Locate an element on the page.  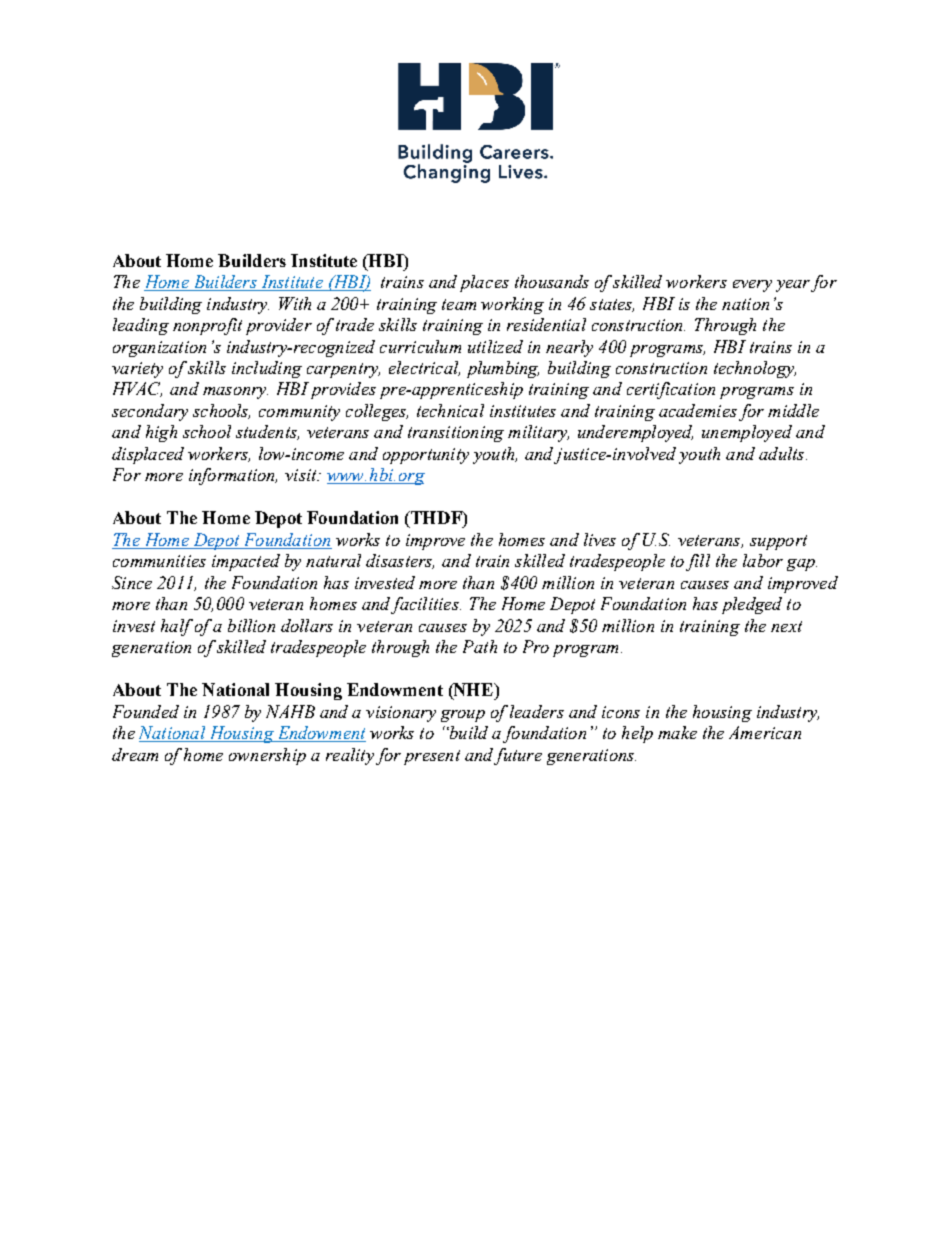
academies is located at coordinates (698, 410).
